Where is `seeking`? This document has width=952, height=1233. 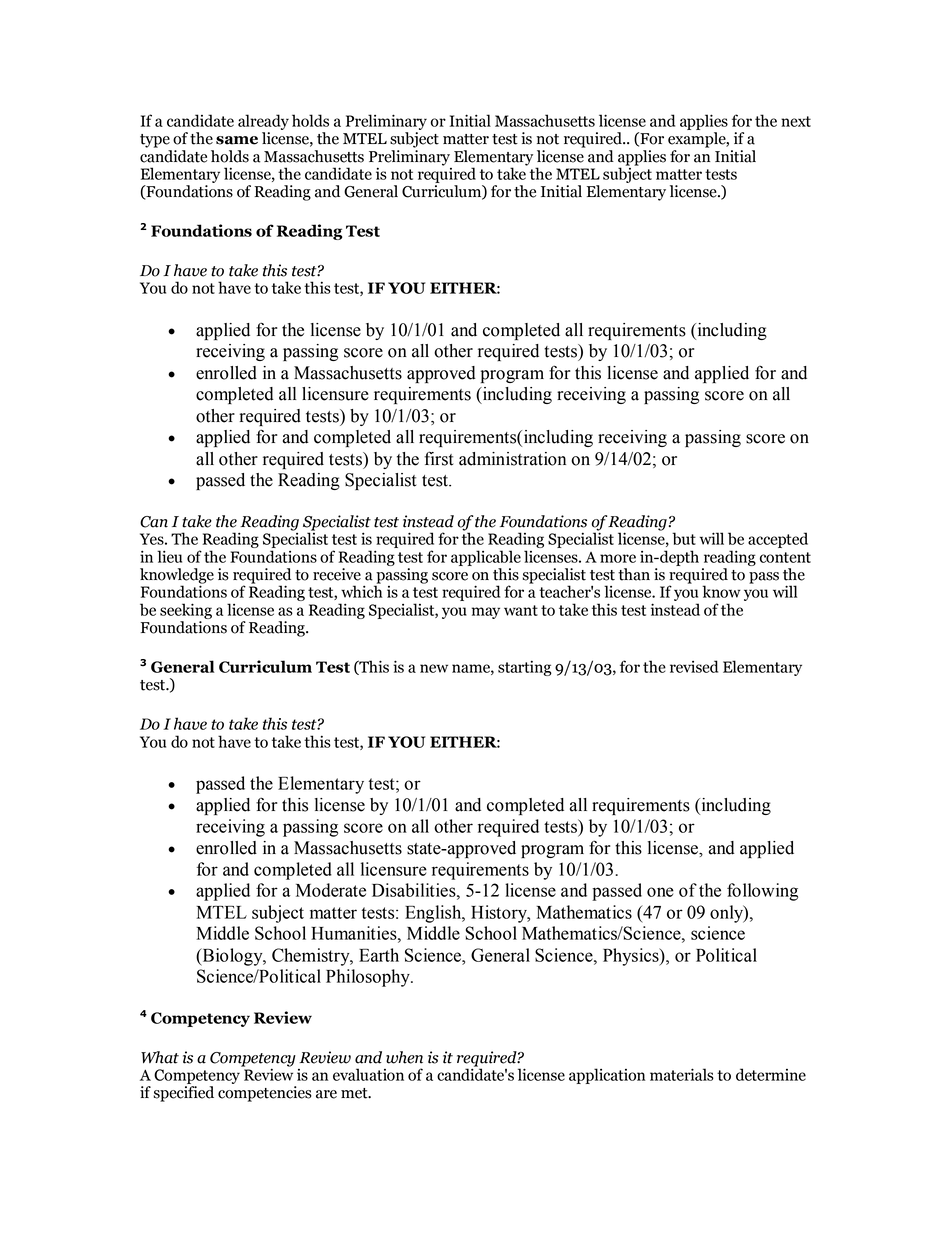
seeking is located at coordinates (186, 611).
